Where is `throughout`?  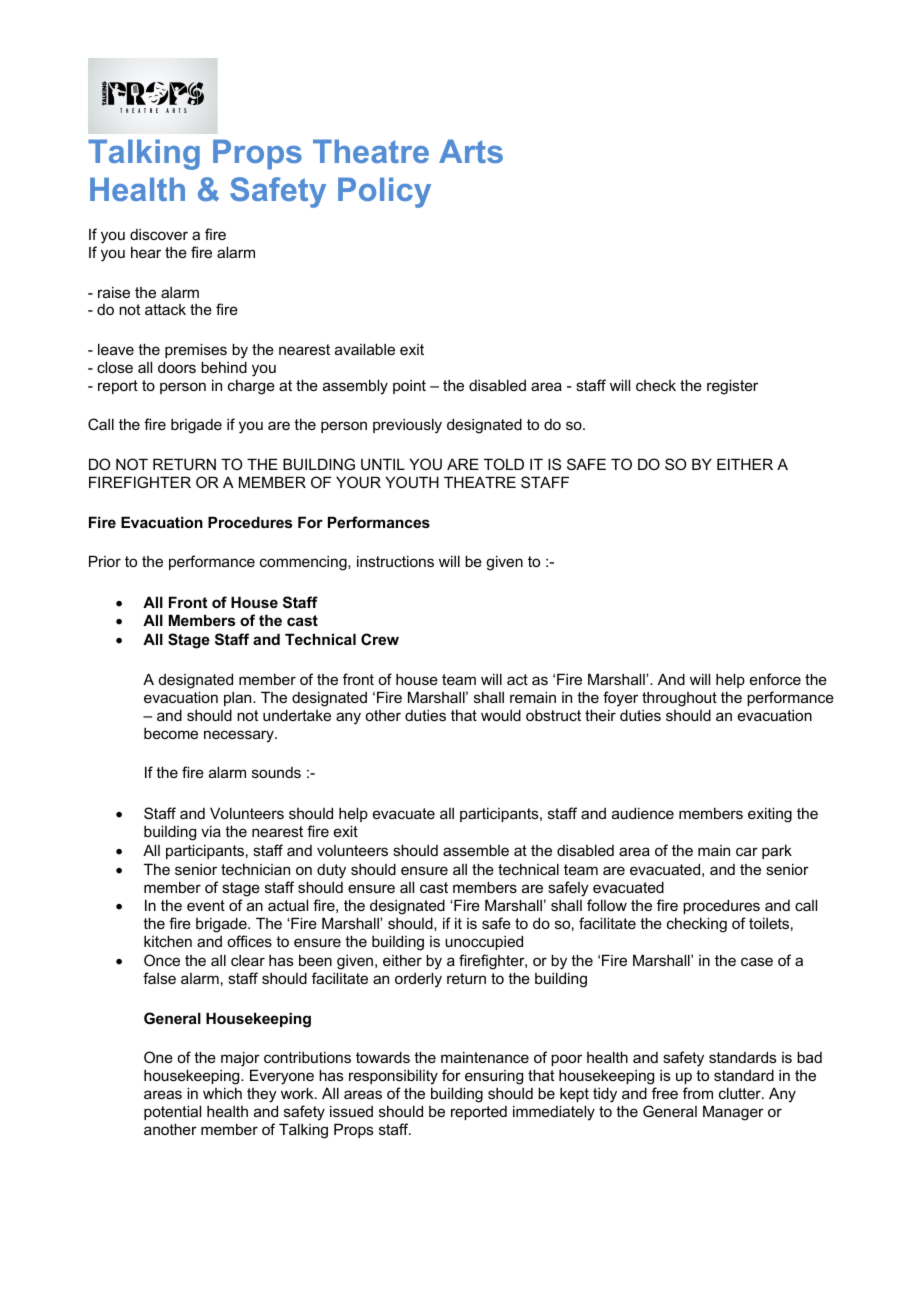
throughout is located at coordinates (679, 699).
